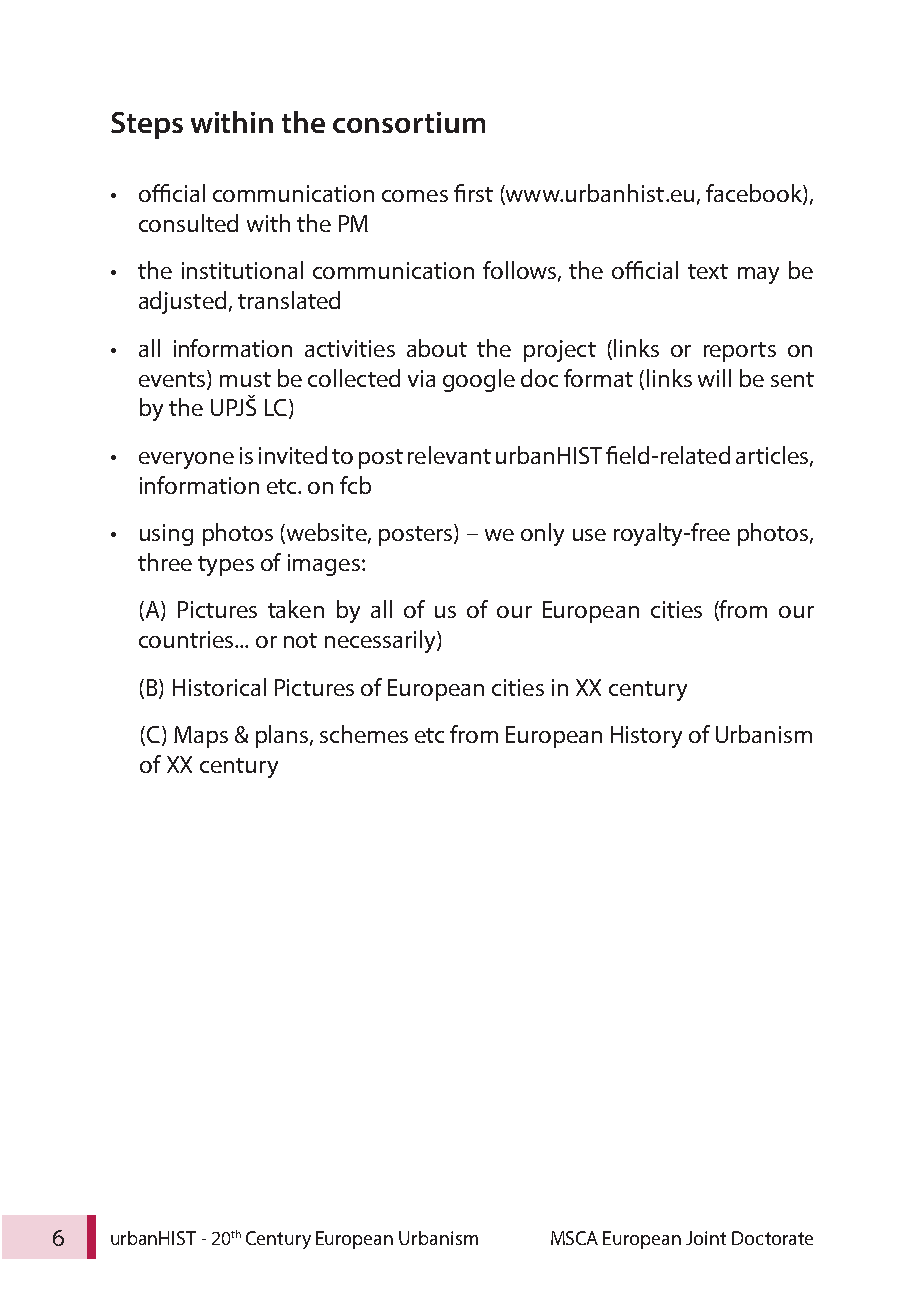  I want to click on first, so click(473, 193).
